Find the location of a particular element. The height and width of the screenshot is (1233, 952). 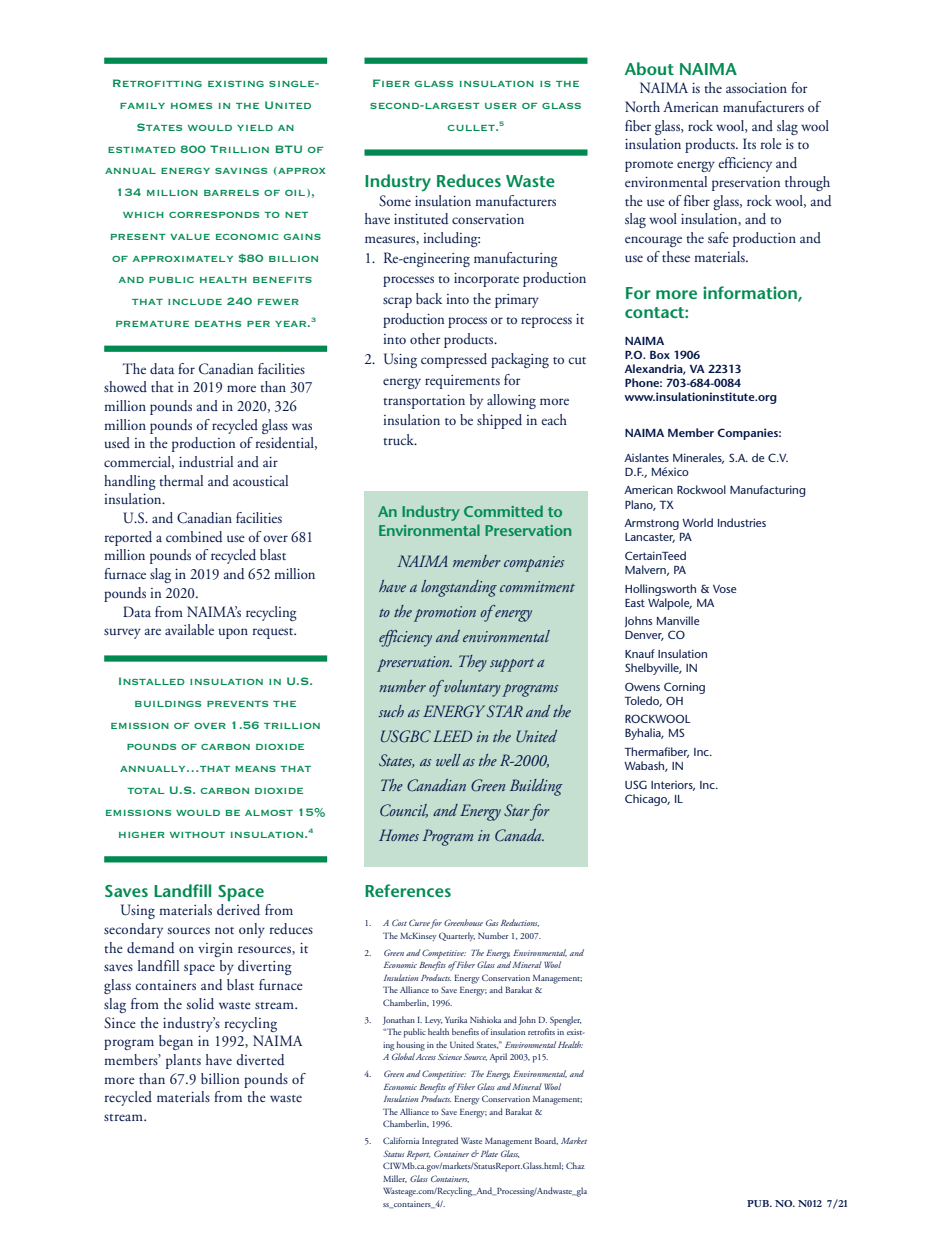

without is located at coordinates (197, 835).
